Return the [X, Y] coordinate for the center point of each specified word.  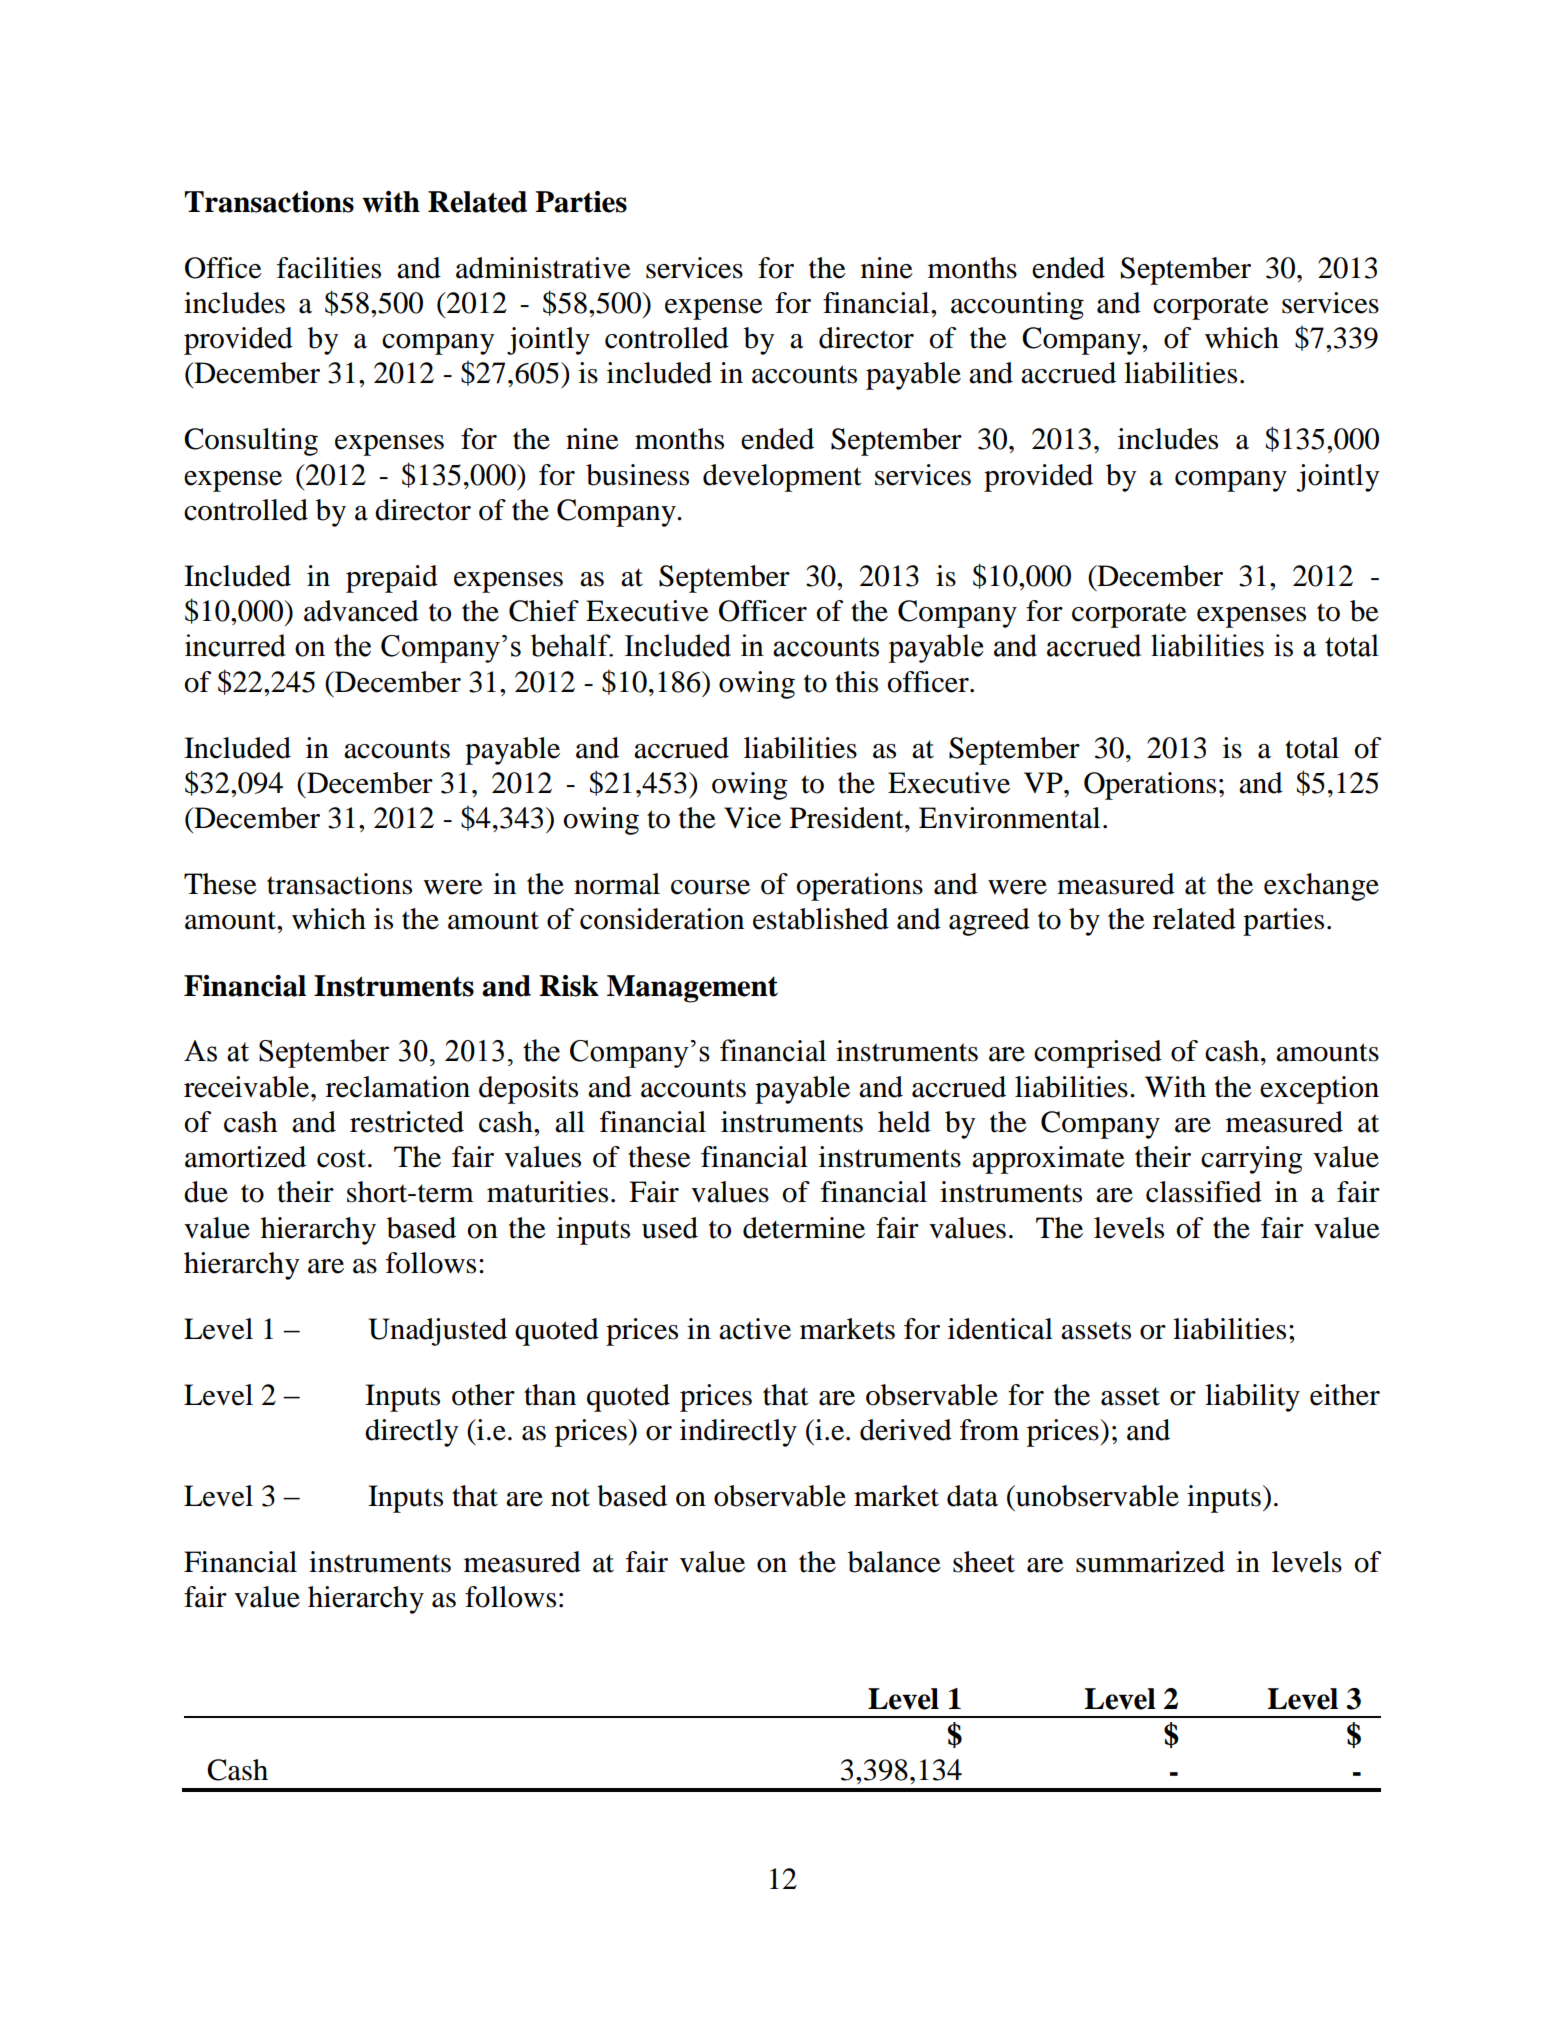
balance [894, 1562]
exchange [1321, 887]
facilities [329, 268]
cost [343, 1158]
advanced [361, 611]
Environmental [1009, 818]
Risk [569, 986]
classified [1204, 1192]
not [570, 1497]
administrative [543, 268]
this [856, 682]
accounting [1017, 306]
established [821, 919]
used [670, 1228]
